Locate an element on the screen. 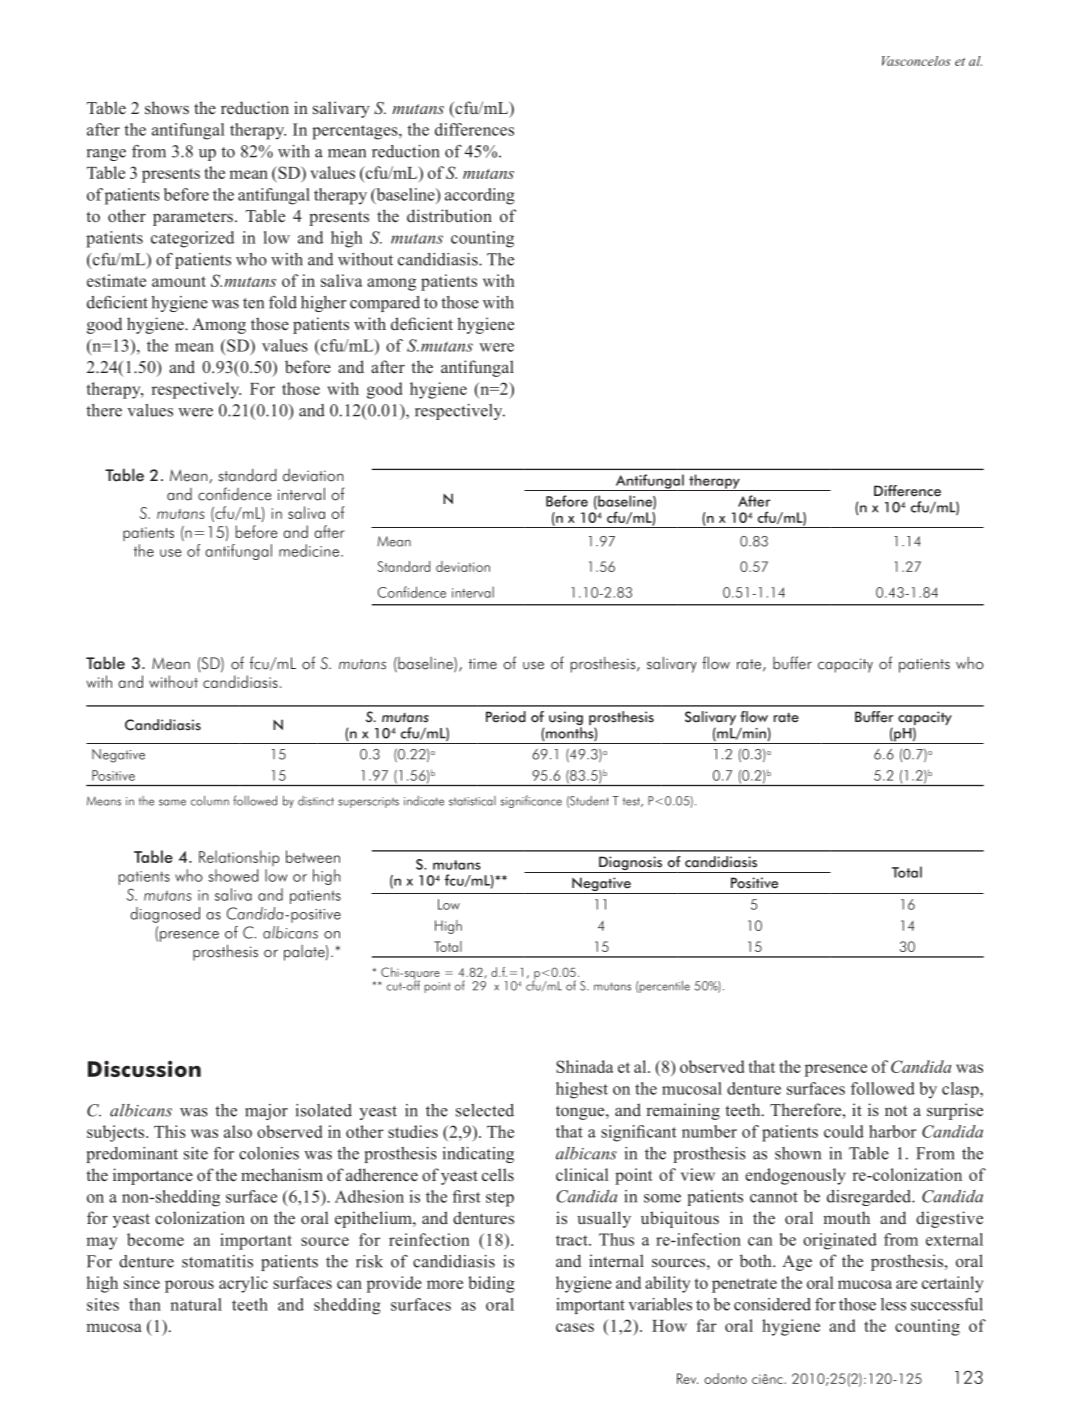 Image resolution: width=1070 pixels, height=1427 pixels. medicine is located at coordinates (309, 550).
